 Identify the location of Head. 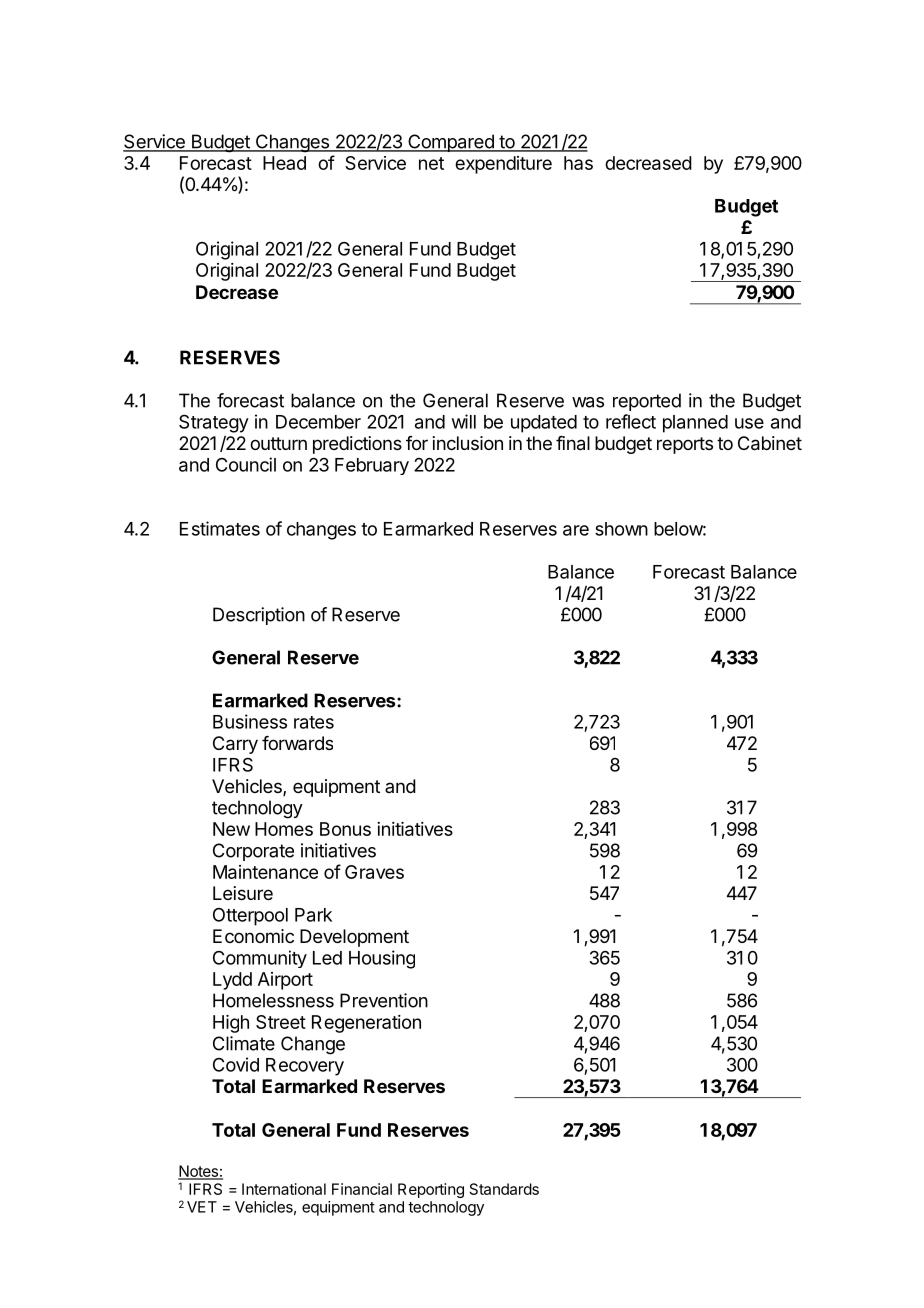
(284, 163).
